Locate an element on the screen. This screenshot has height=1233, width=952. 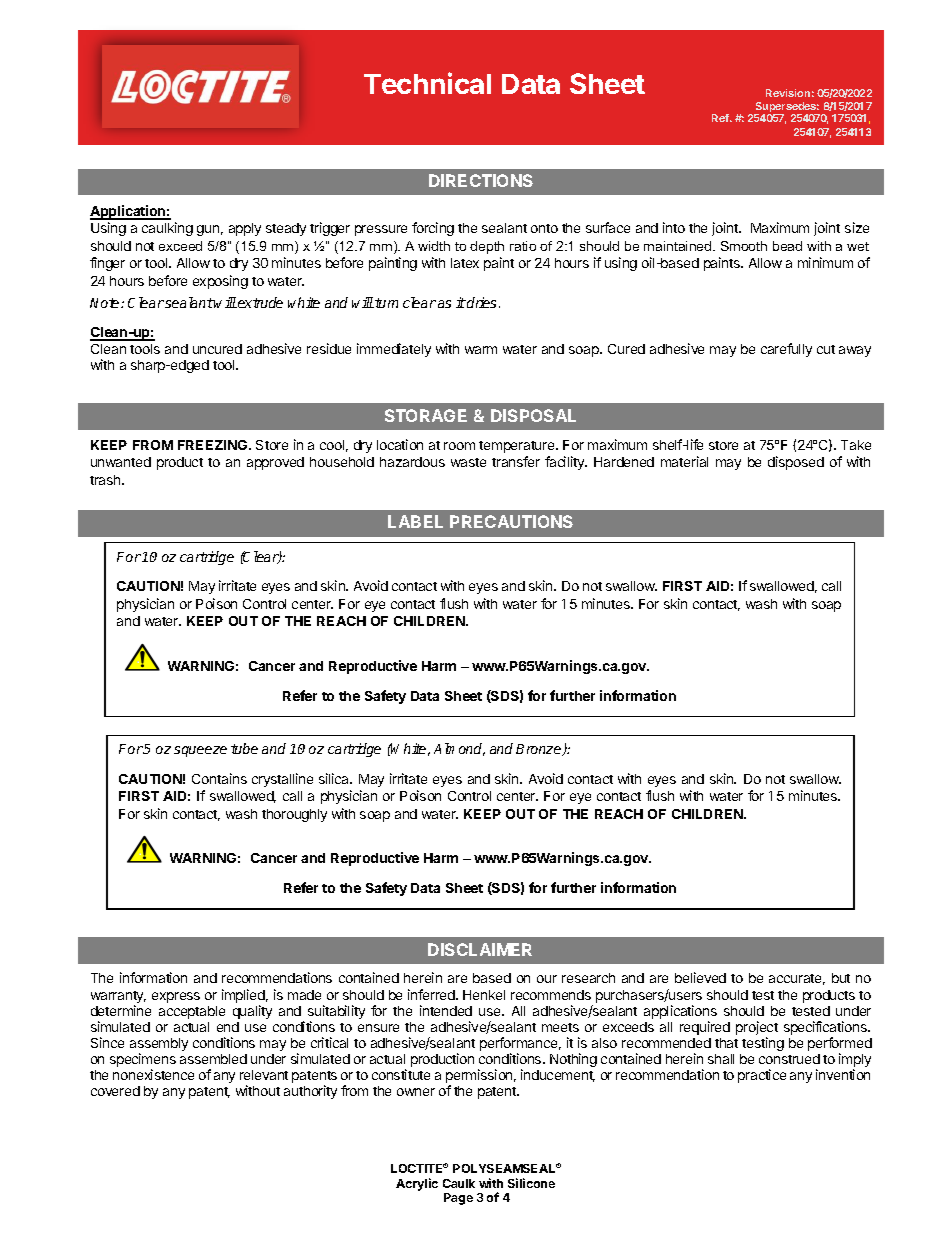
believed is located at coordinates (700, 977).
